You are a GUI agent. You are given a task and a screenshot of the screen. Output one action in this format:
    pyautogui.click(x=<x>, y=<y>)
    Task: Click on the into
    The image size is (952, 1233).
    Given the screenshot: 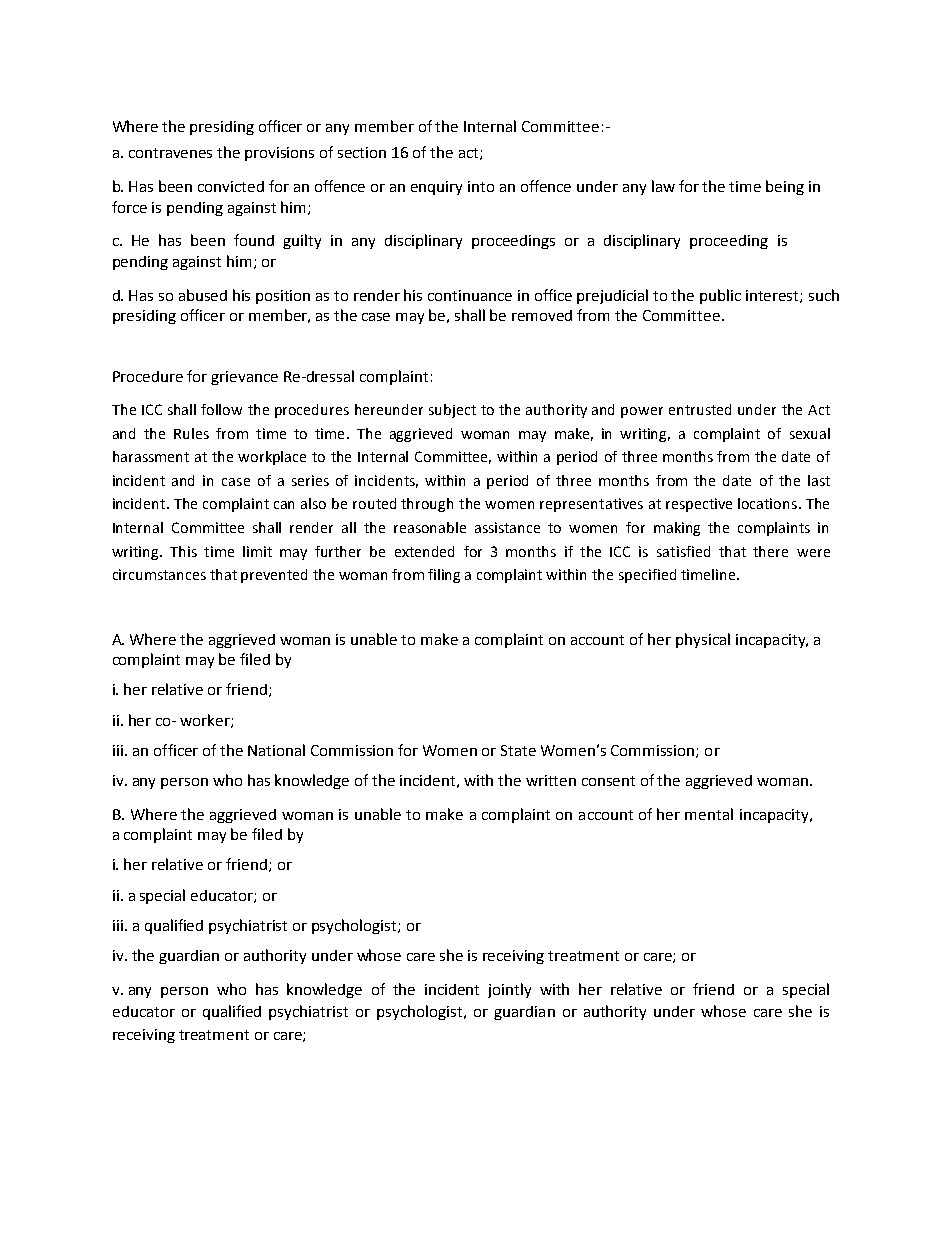 What is the action you would take?
    pyautogui.click(x=481, y=186)
